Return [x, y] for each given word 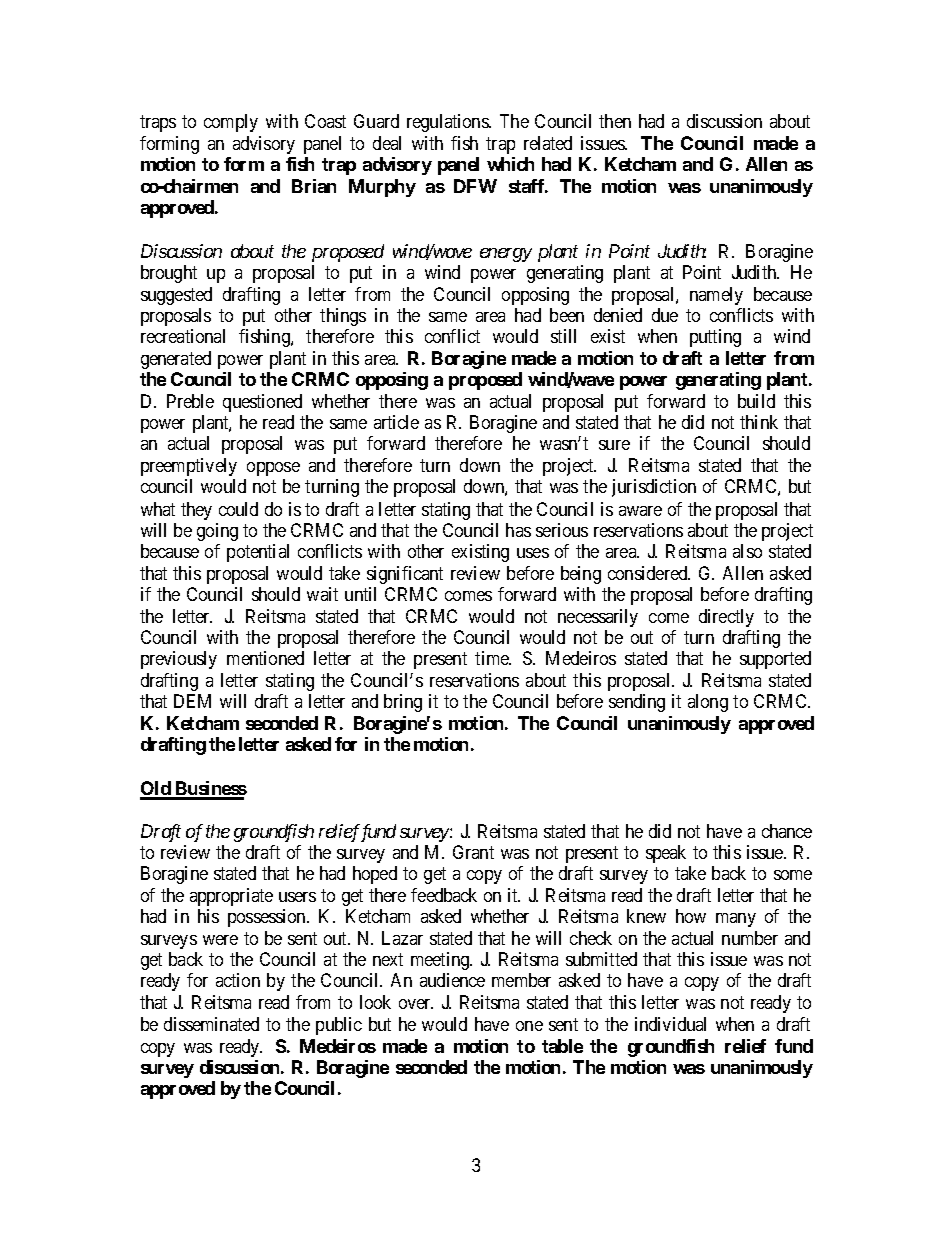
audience [452, 980]
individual [670, 1024]
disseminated [211, 1024]
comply [231, 123]
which [510, 164]
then [615, 121]
